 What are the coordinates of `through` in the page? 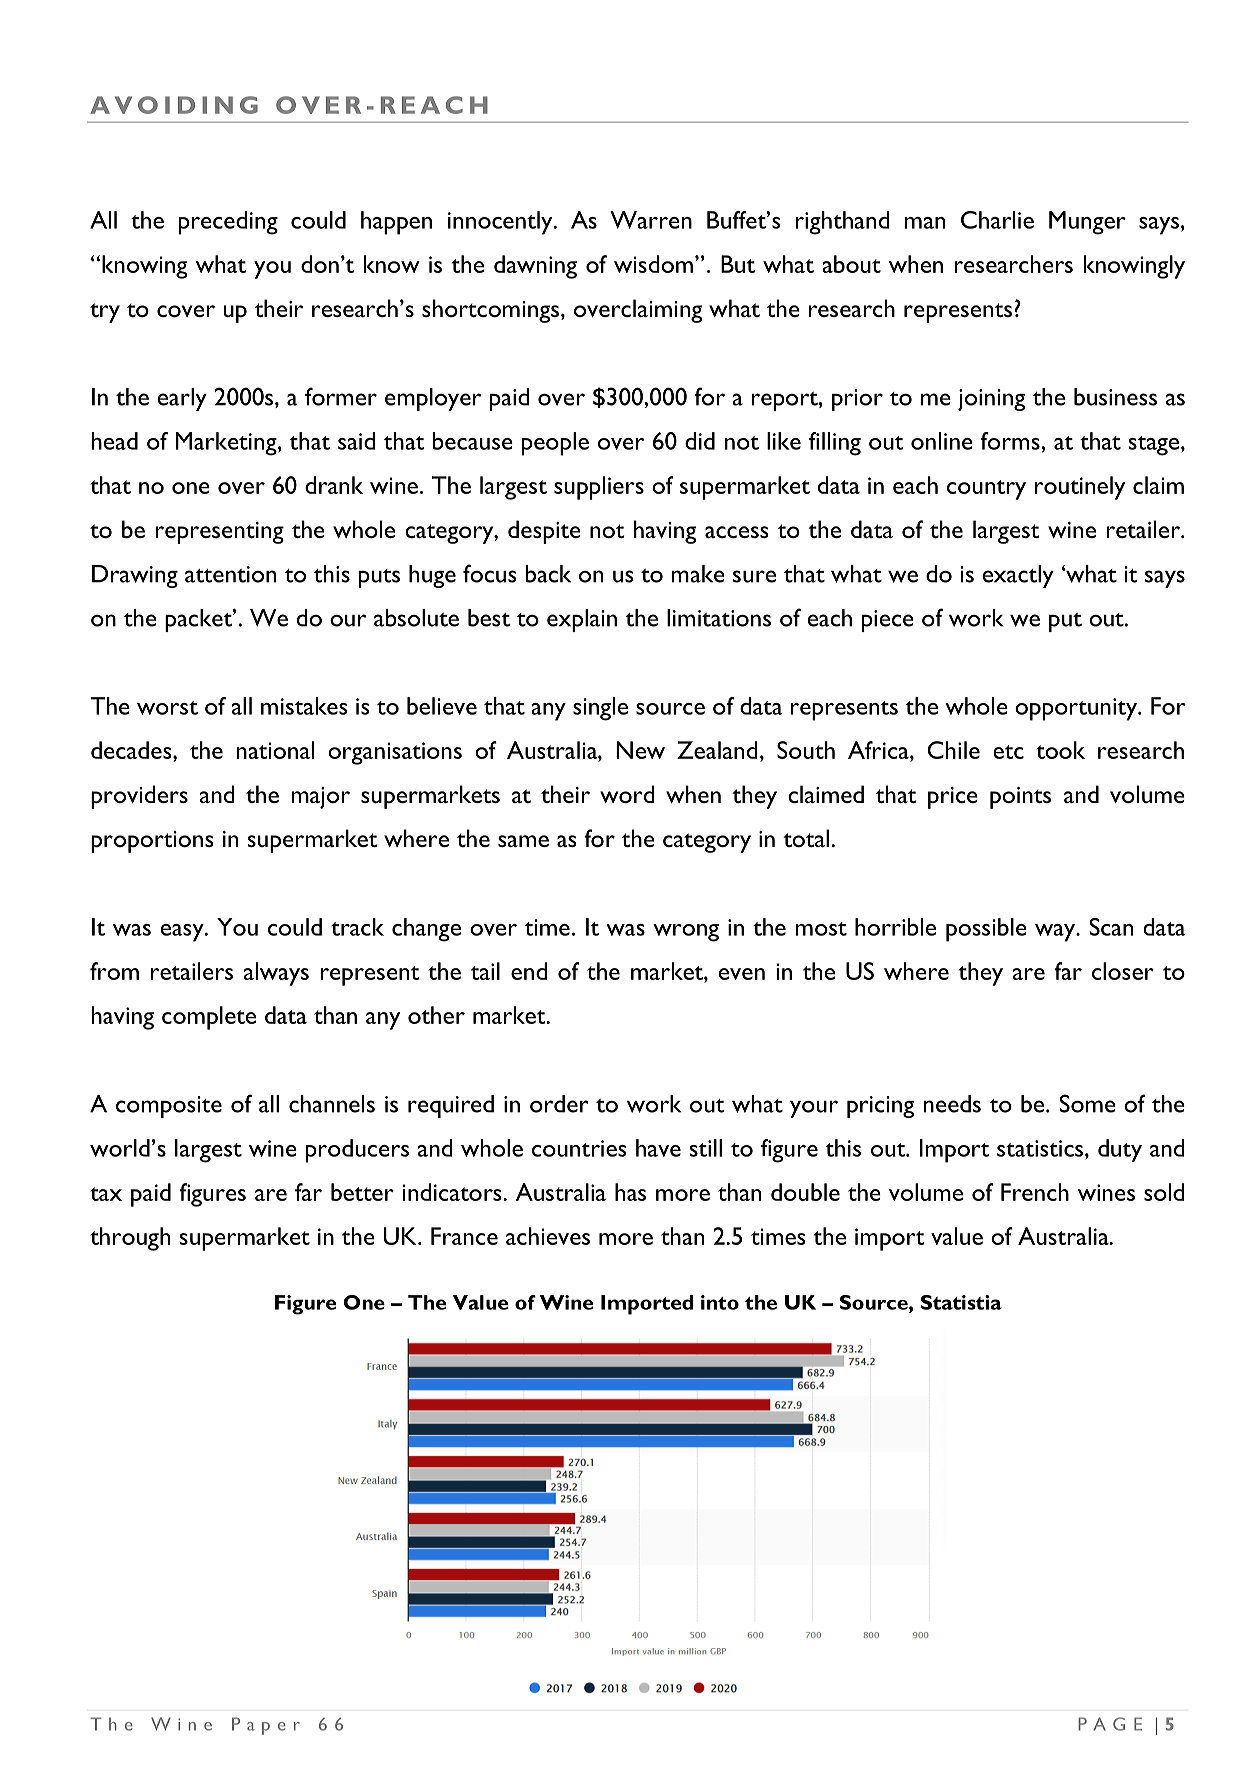 It's located at (130, 1239).
